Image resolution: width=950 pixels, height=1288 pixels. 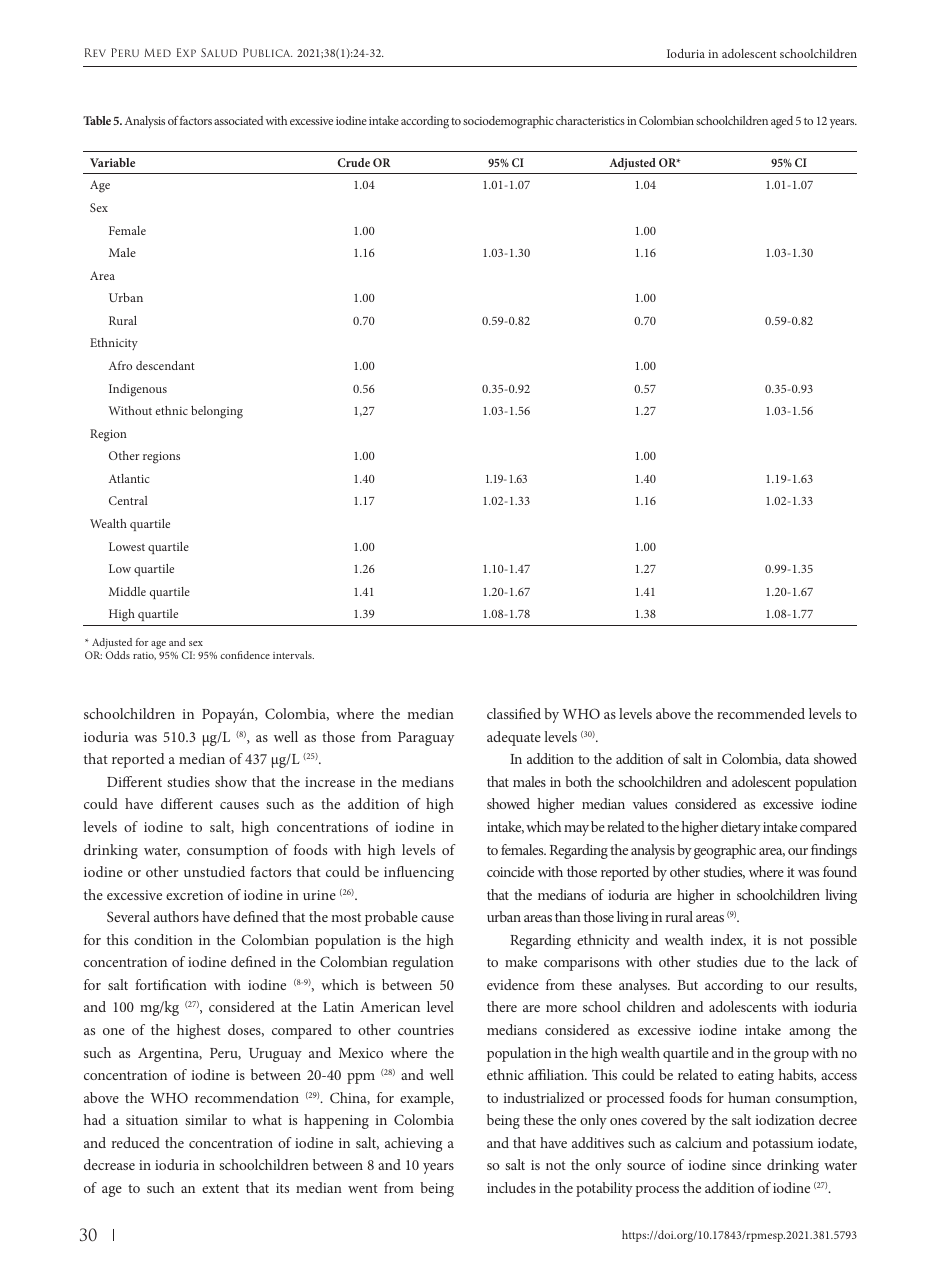 I want to click on characteristics, so click(x=590, y=120).
